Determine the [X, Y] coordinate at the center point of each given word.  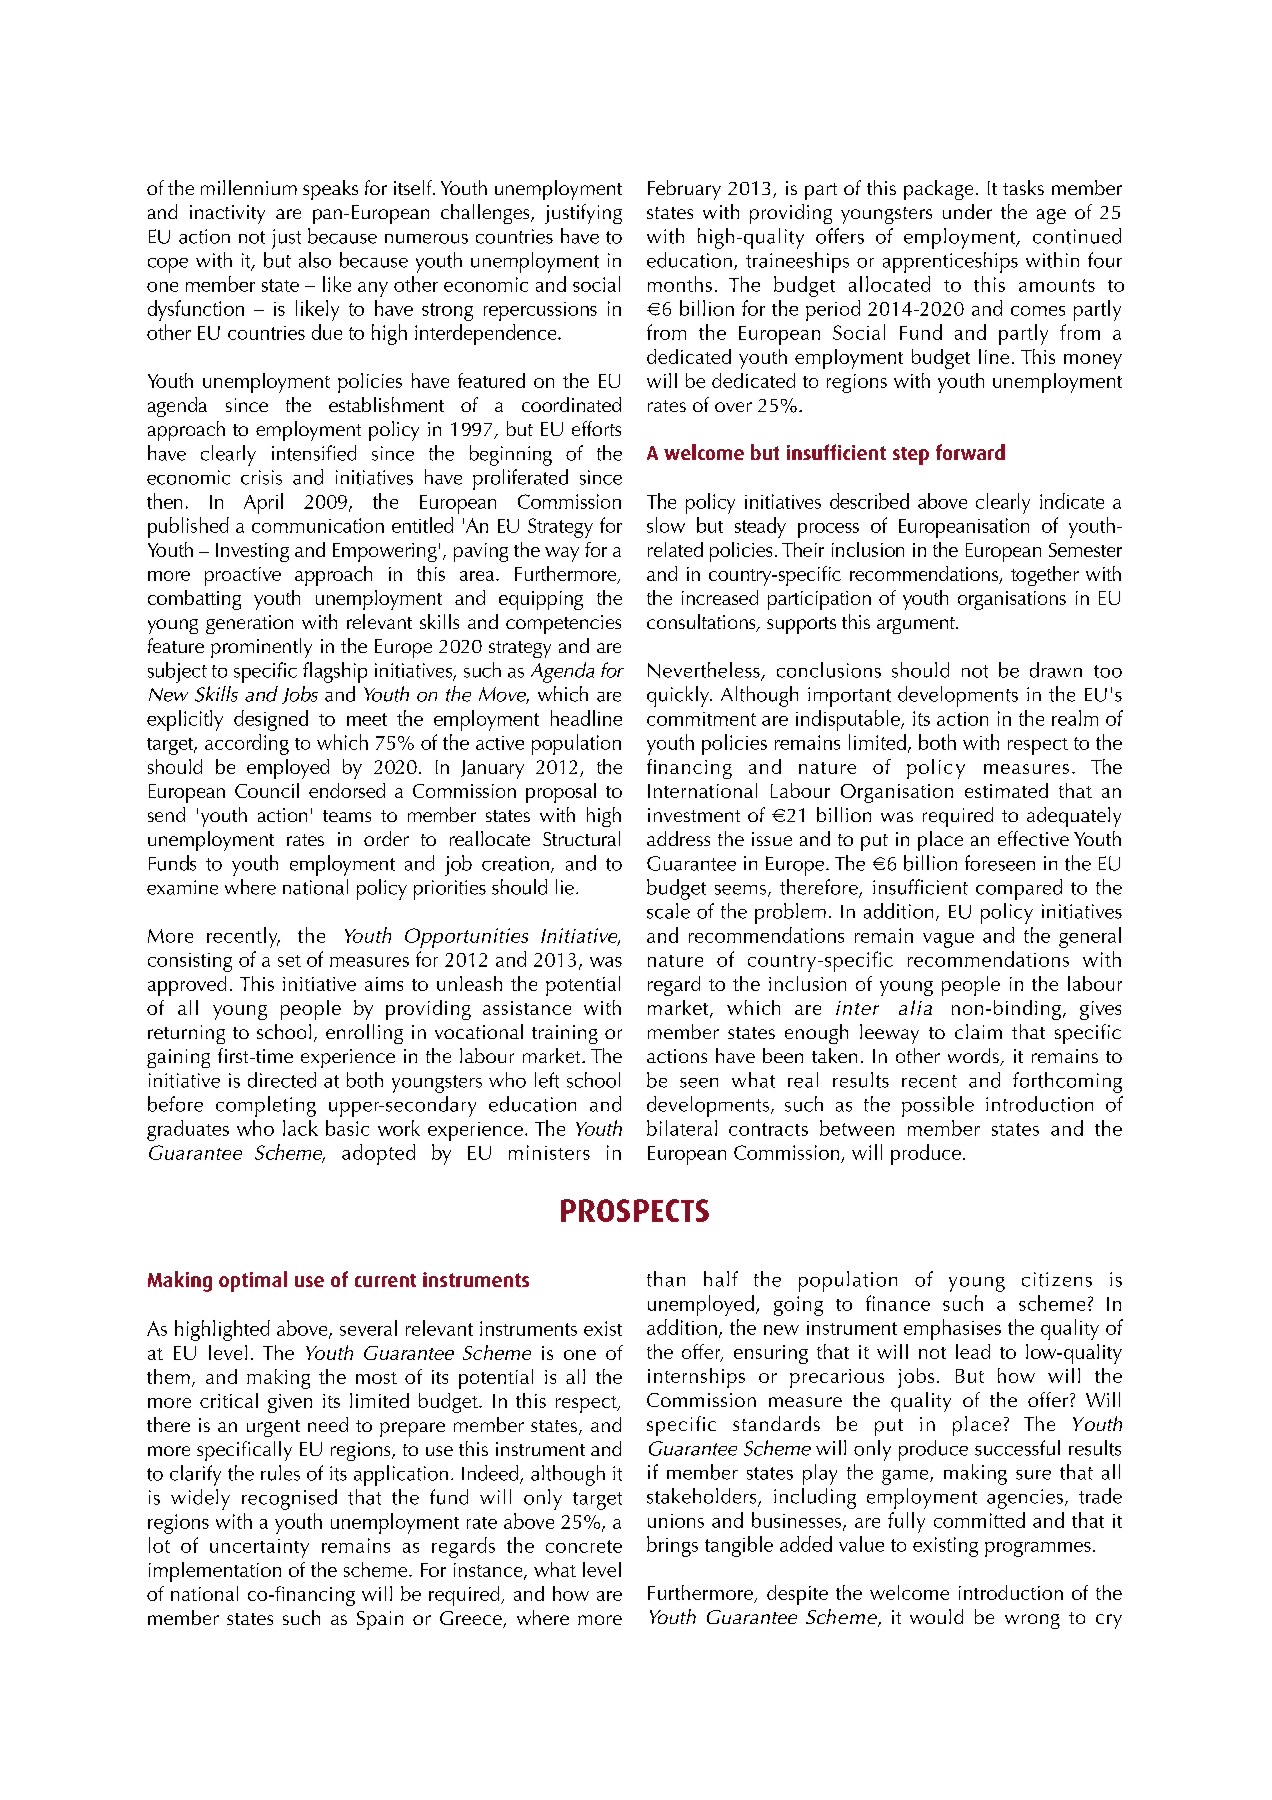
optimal [253, 1281]
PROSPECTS [635, 1210]
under [967, 211]
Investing [252, 552]
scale [668, 911]
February [684, 190]
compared [1019, 889]
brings [672, 1546]
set [289, 961]
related [675, 549]
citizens [1057, 1279]
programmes [1038, 1549]
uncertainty [259, 1548]
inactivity [227, 214]
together [1045, 576]
